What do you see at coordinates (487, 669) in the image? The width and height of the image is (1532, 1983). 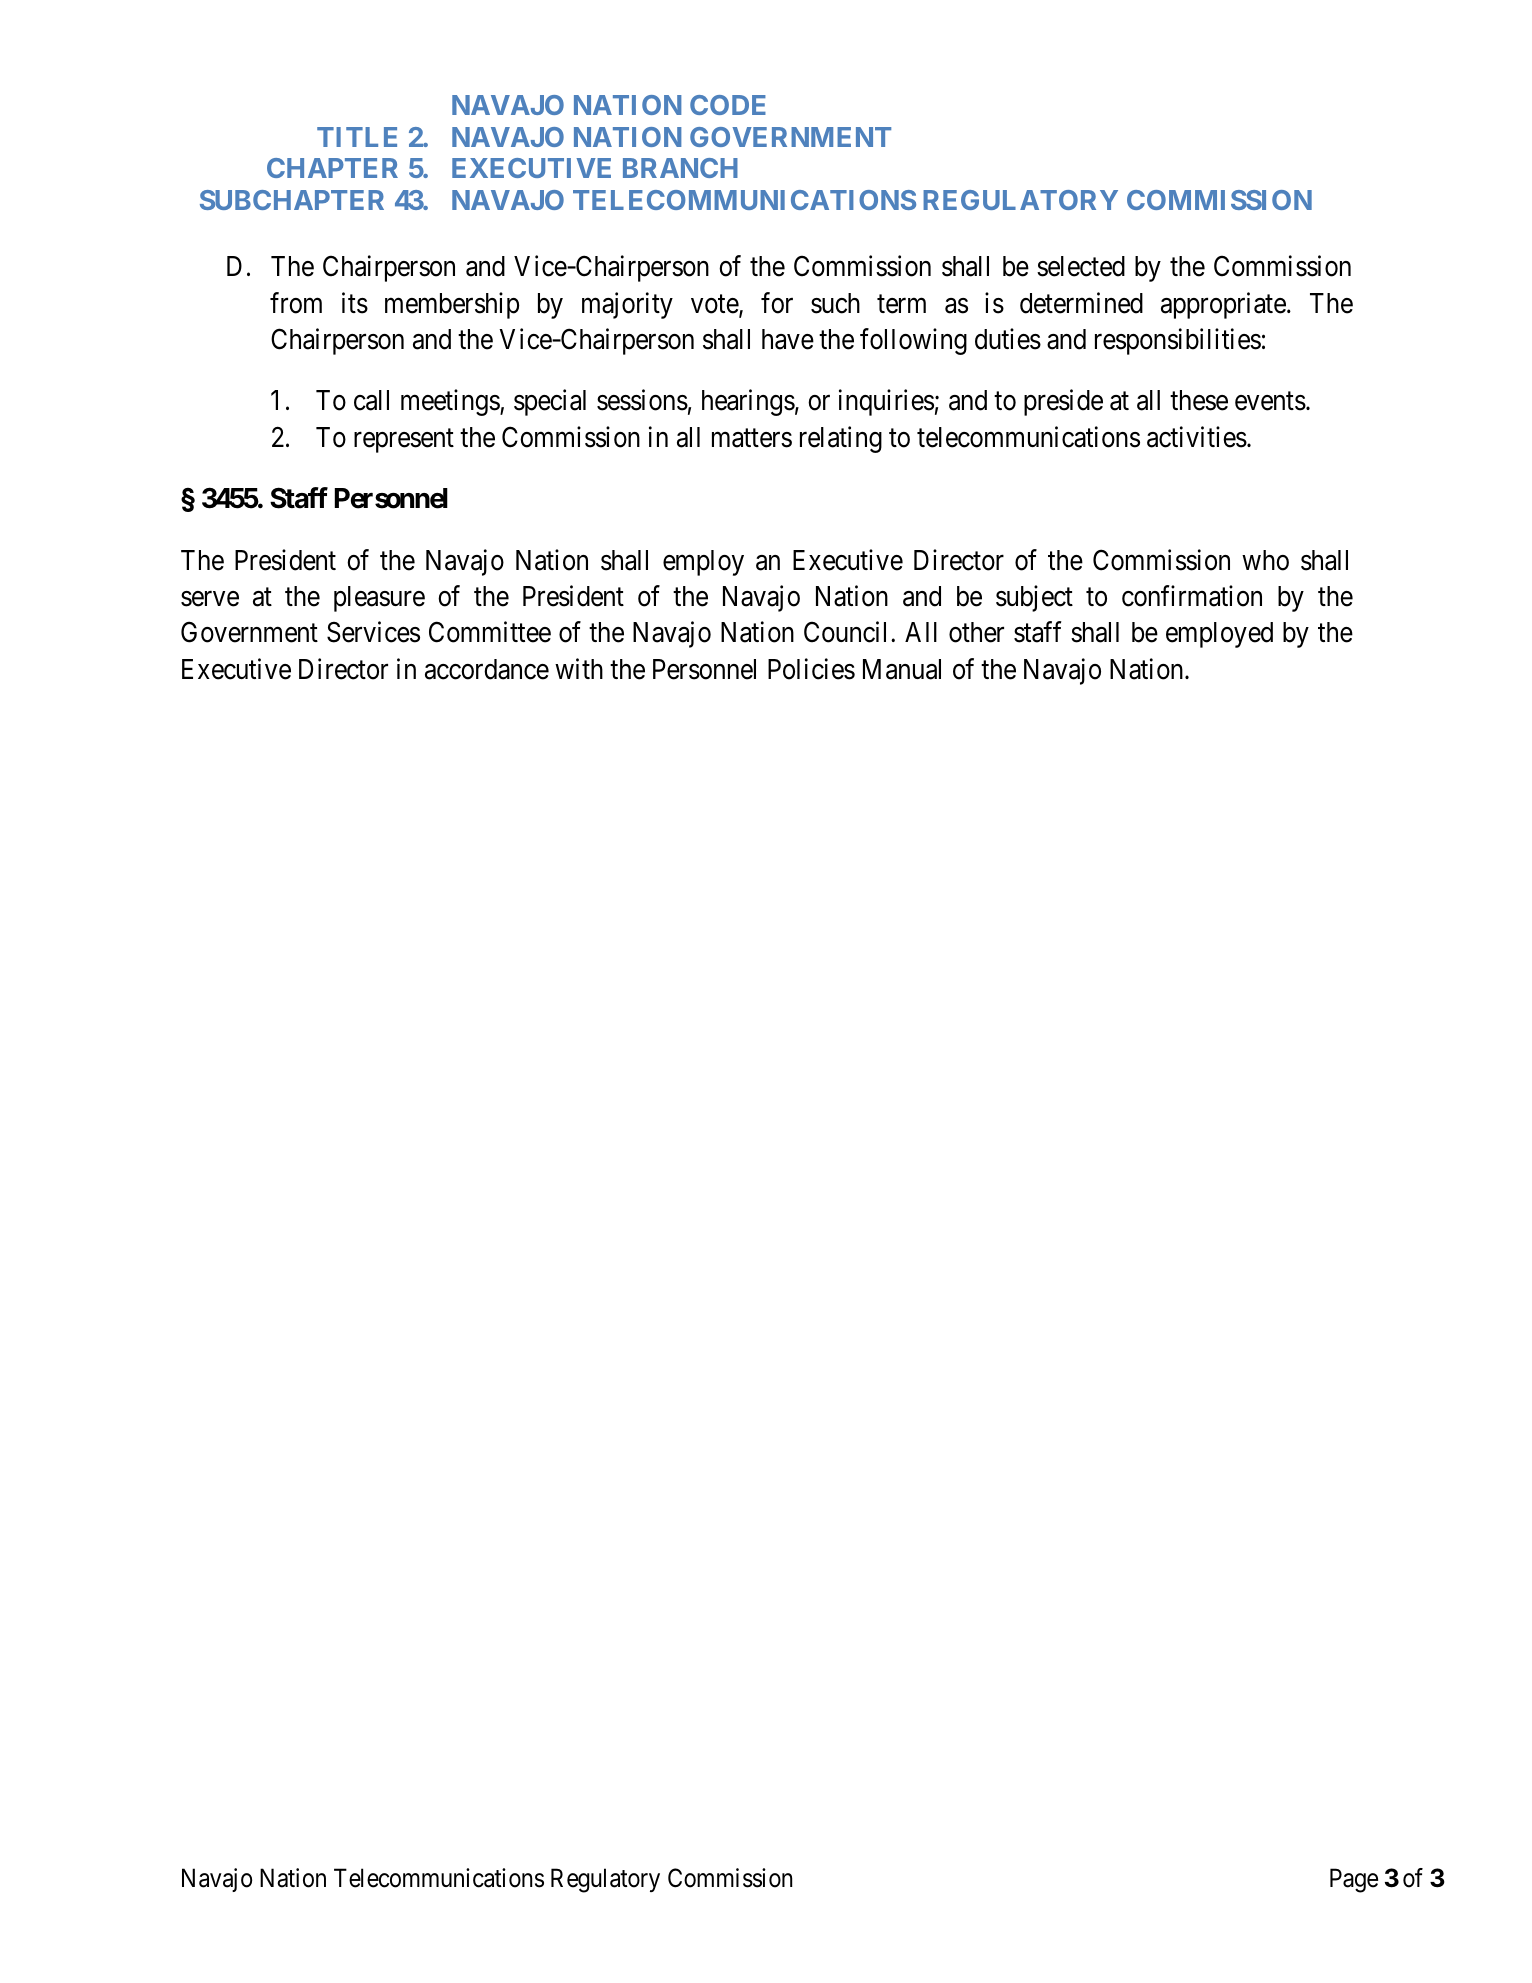 I see `accordance` at bounding box center [487, 669].
